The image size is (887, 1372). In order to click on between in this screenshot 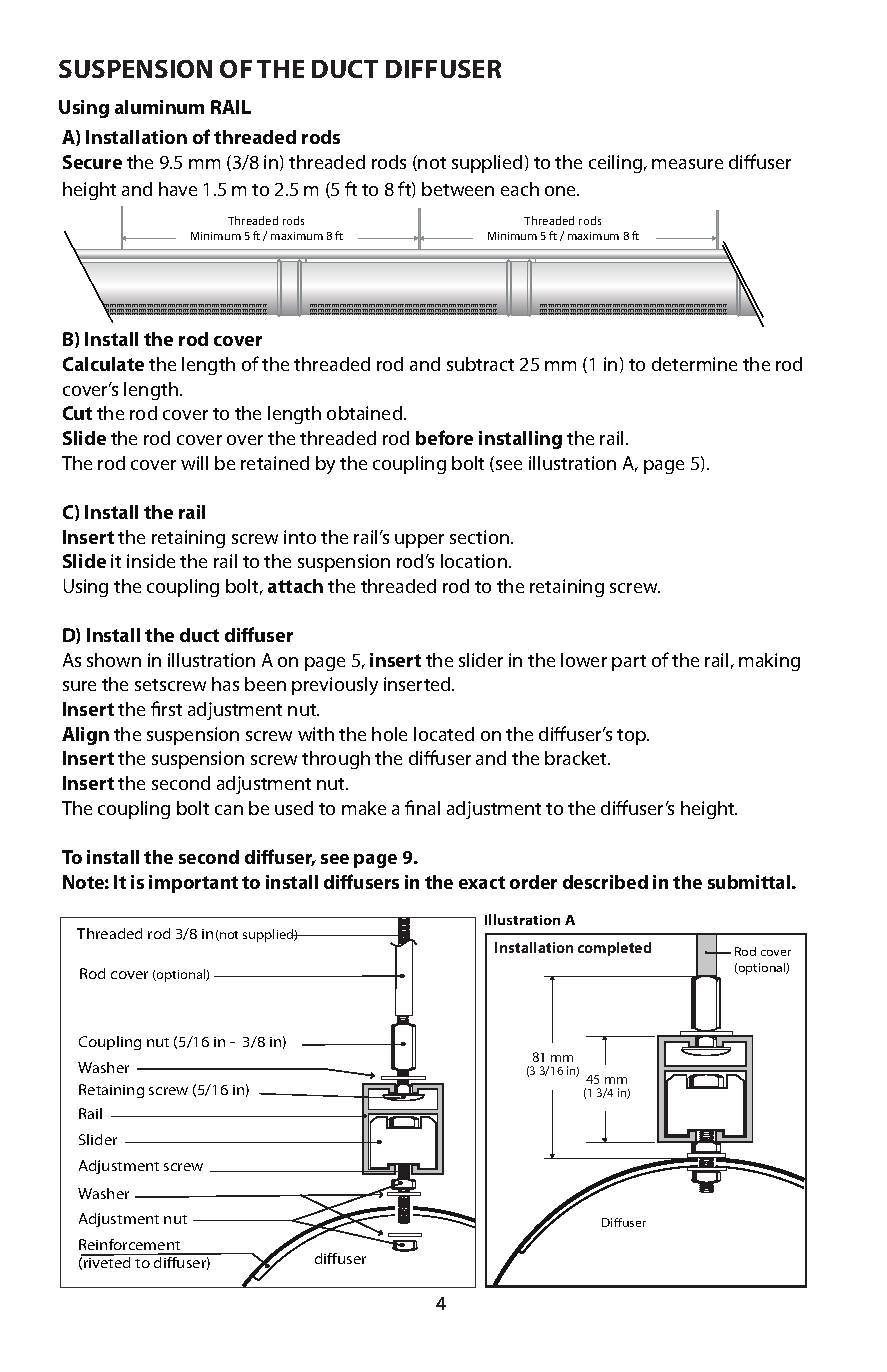, I will do `click(458, 189)`.
